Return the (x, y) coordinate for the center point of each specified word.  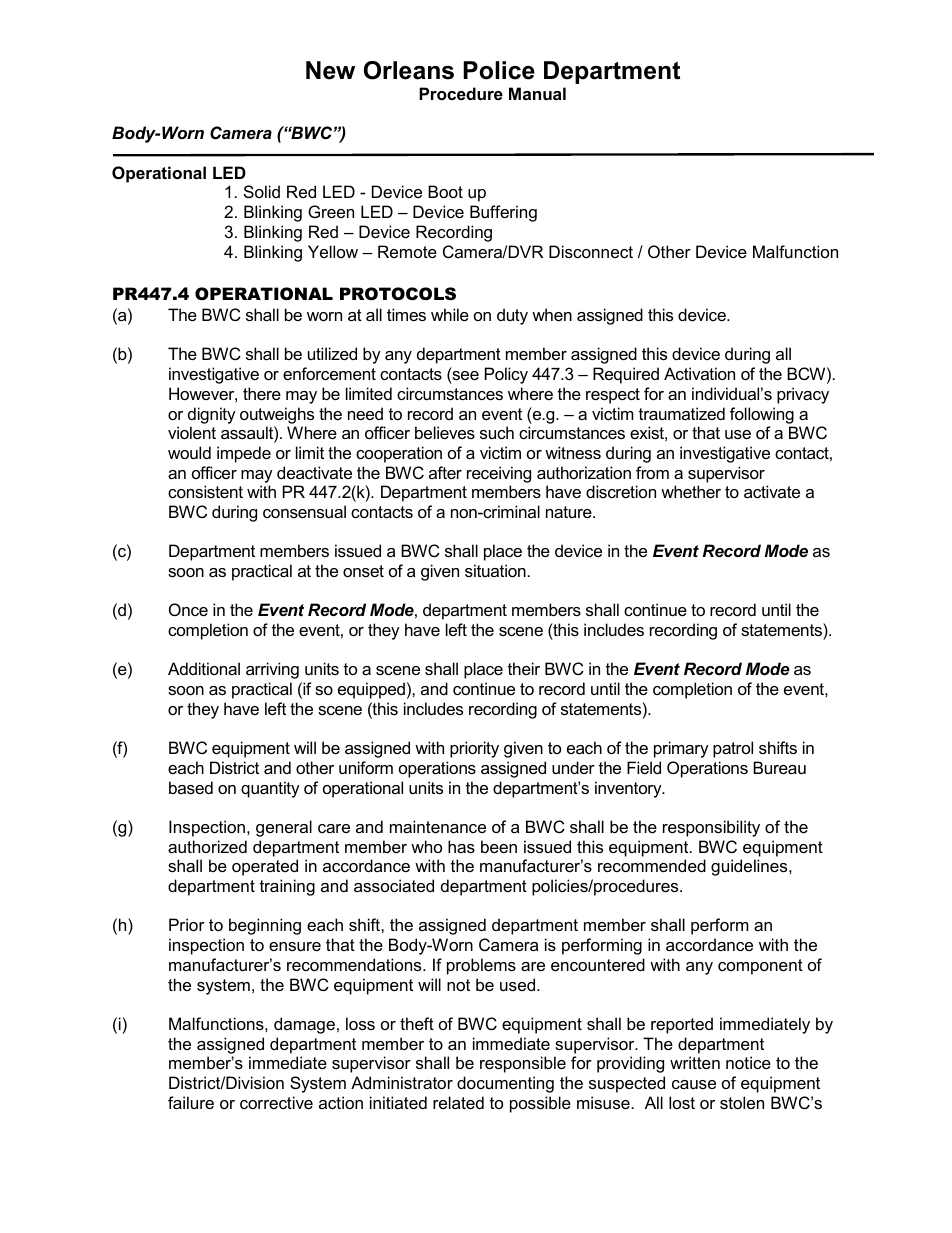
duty (512, 316)
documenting (505, 1084)
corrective (276, 1102)
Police (499, 70)
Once (188, 609)
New (330, 70)
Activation (699, 373)
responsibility (711, 828)
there (262, 393)
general (284, 828)
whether (691, 491)
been (499, 846)
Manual (537, 93)
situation (495, 570)
